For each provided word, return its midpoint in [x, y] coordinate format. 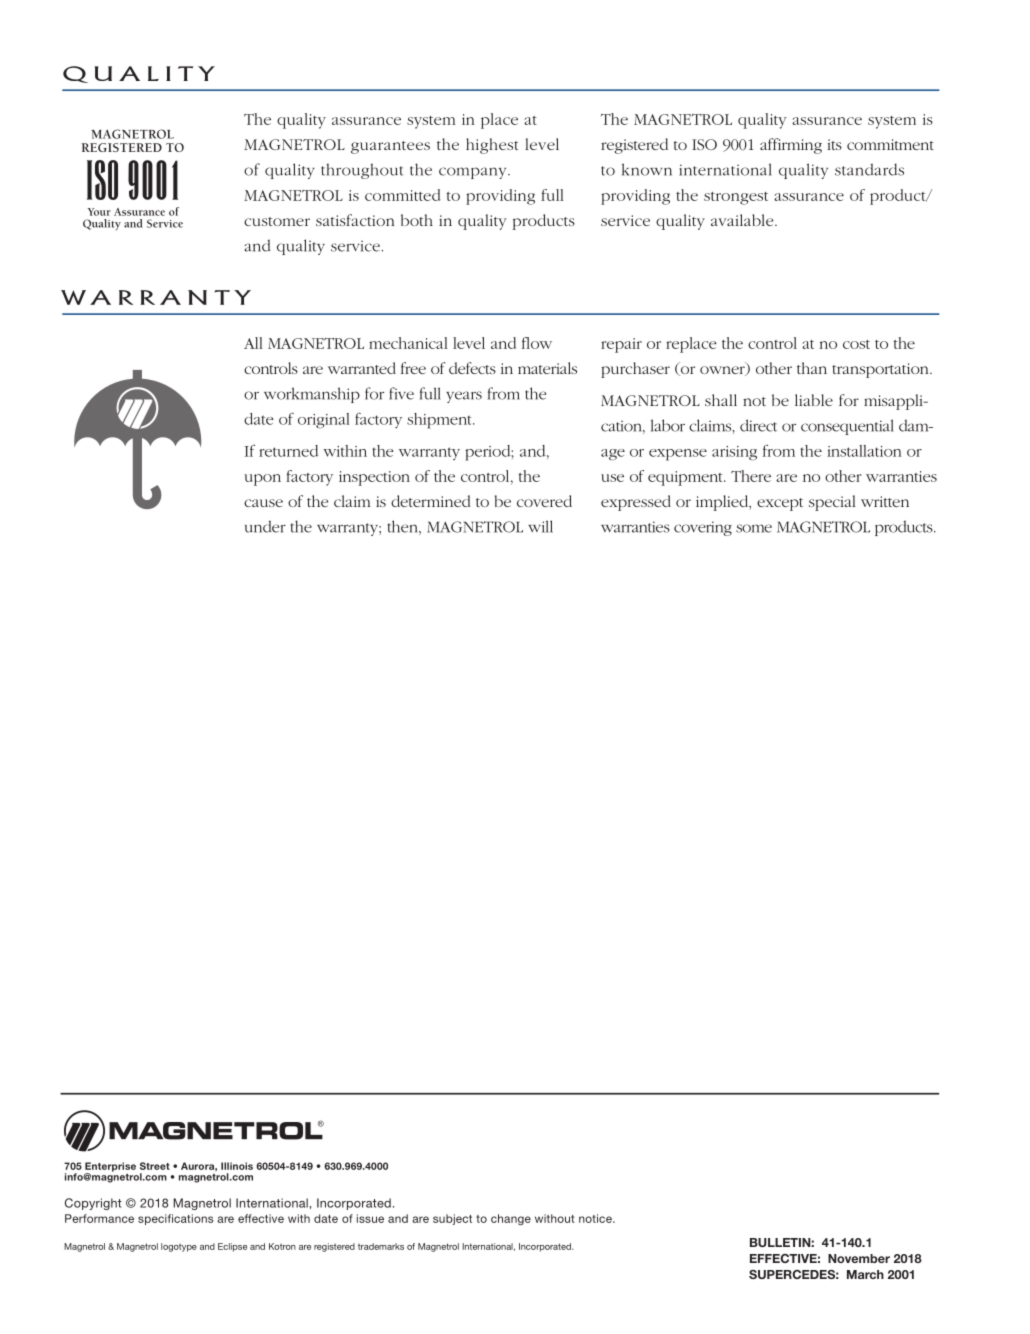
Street [155, 1166]
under [265, 526]
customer [277, 221]
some [754, 528]
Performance [99, 1218]
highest [492, 146]
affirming [791, 146]
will [540, 526]
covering [703, 528]
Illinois [237, 1166]
